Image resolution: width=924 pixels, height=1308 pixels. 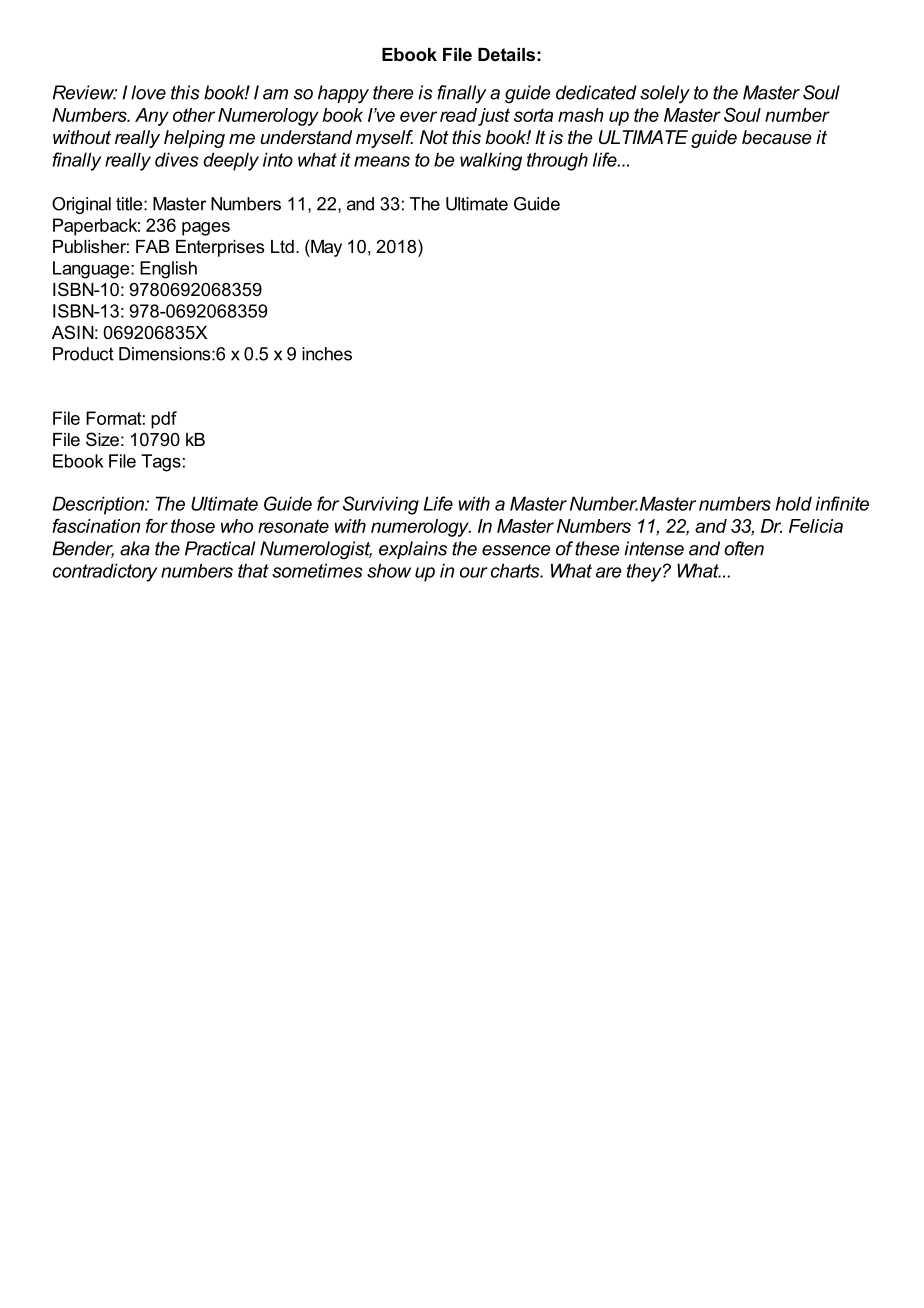 I want to click on because, so click(x=776, y=137).
